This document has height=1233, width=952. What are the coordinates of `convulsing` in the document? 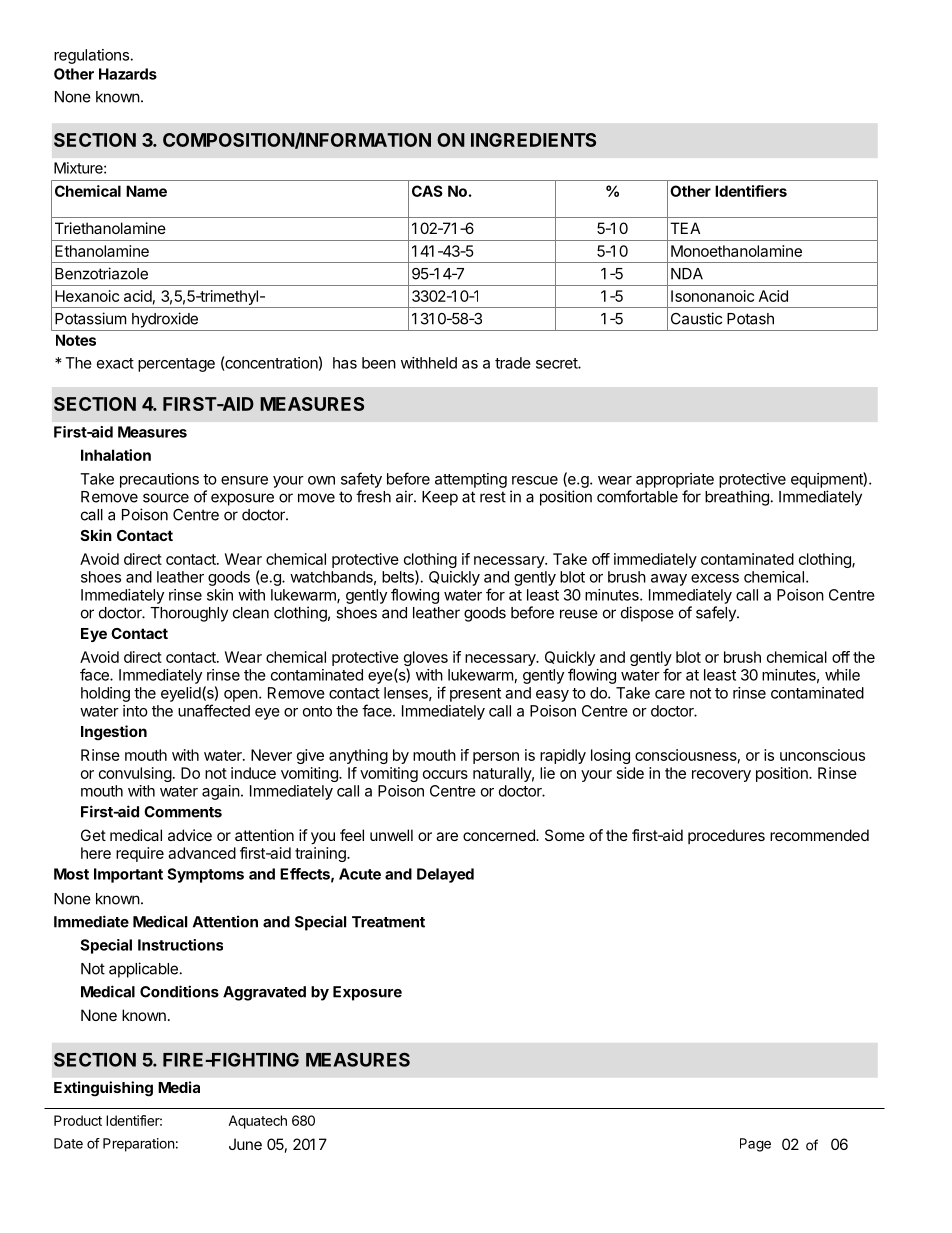 It's located at (135, 774).
